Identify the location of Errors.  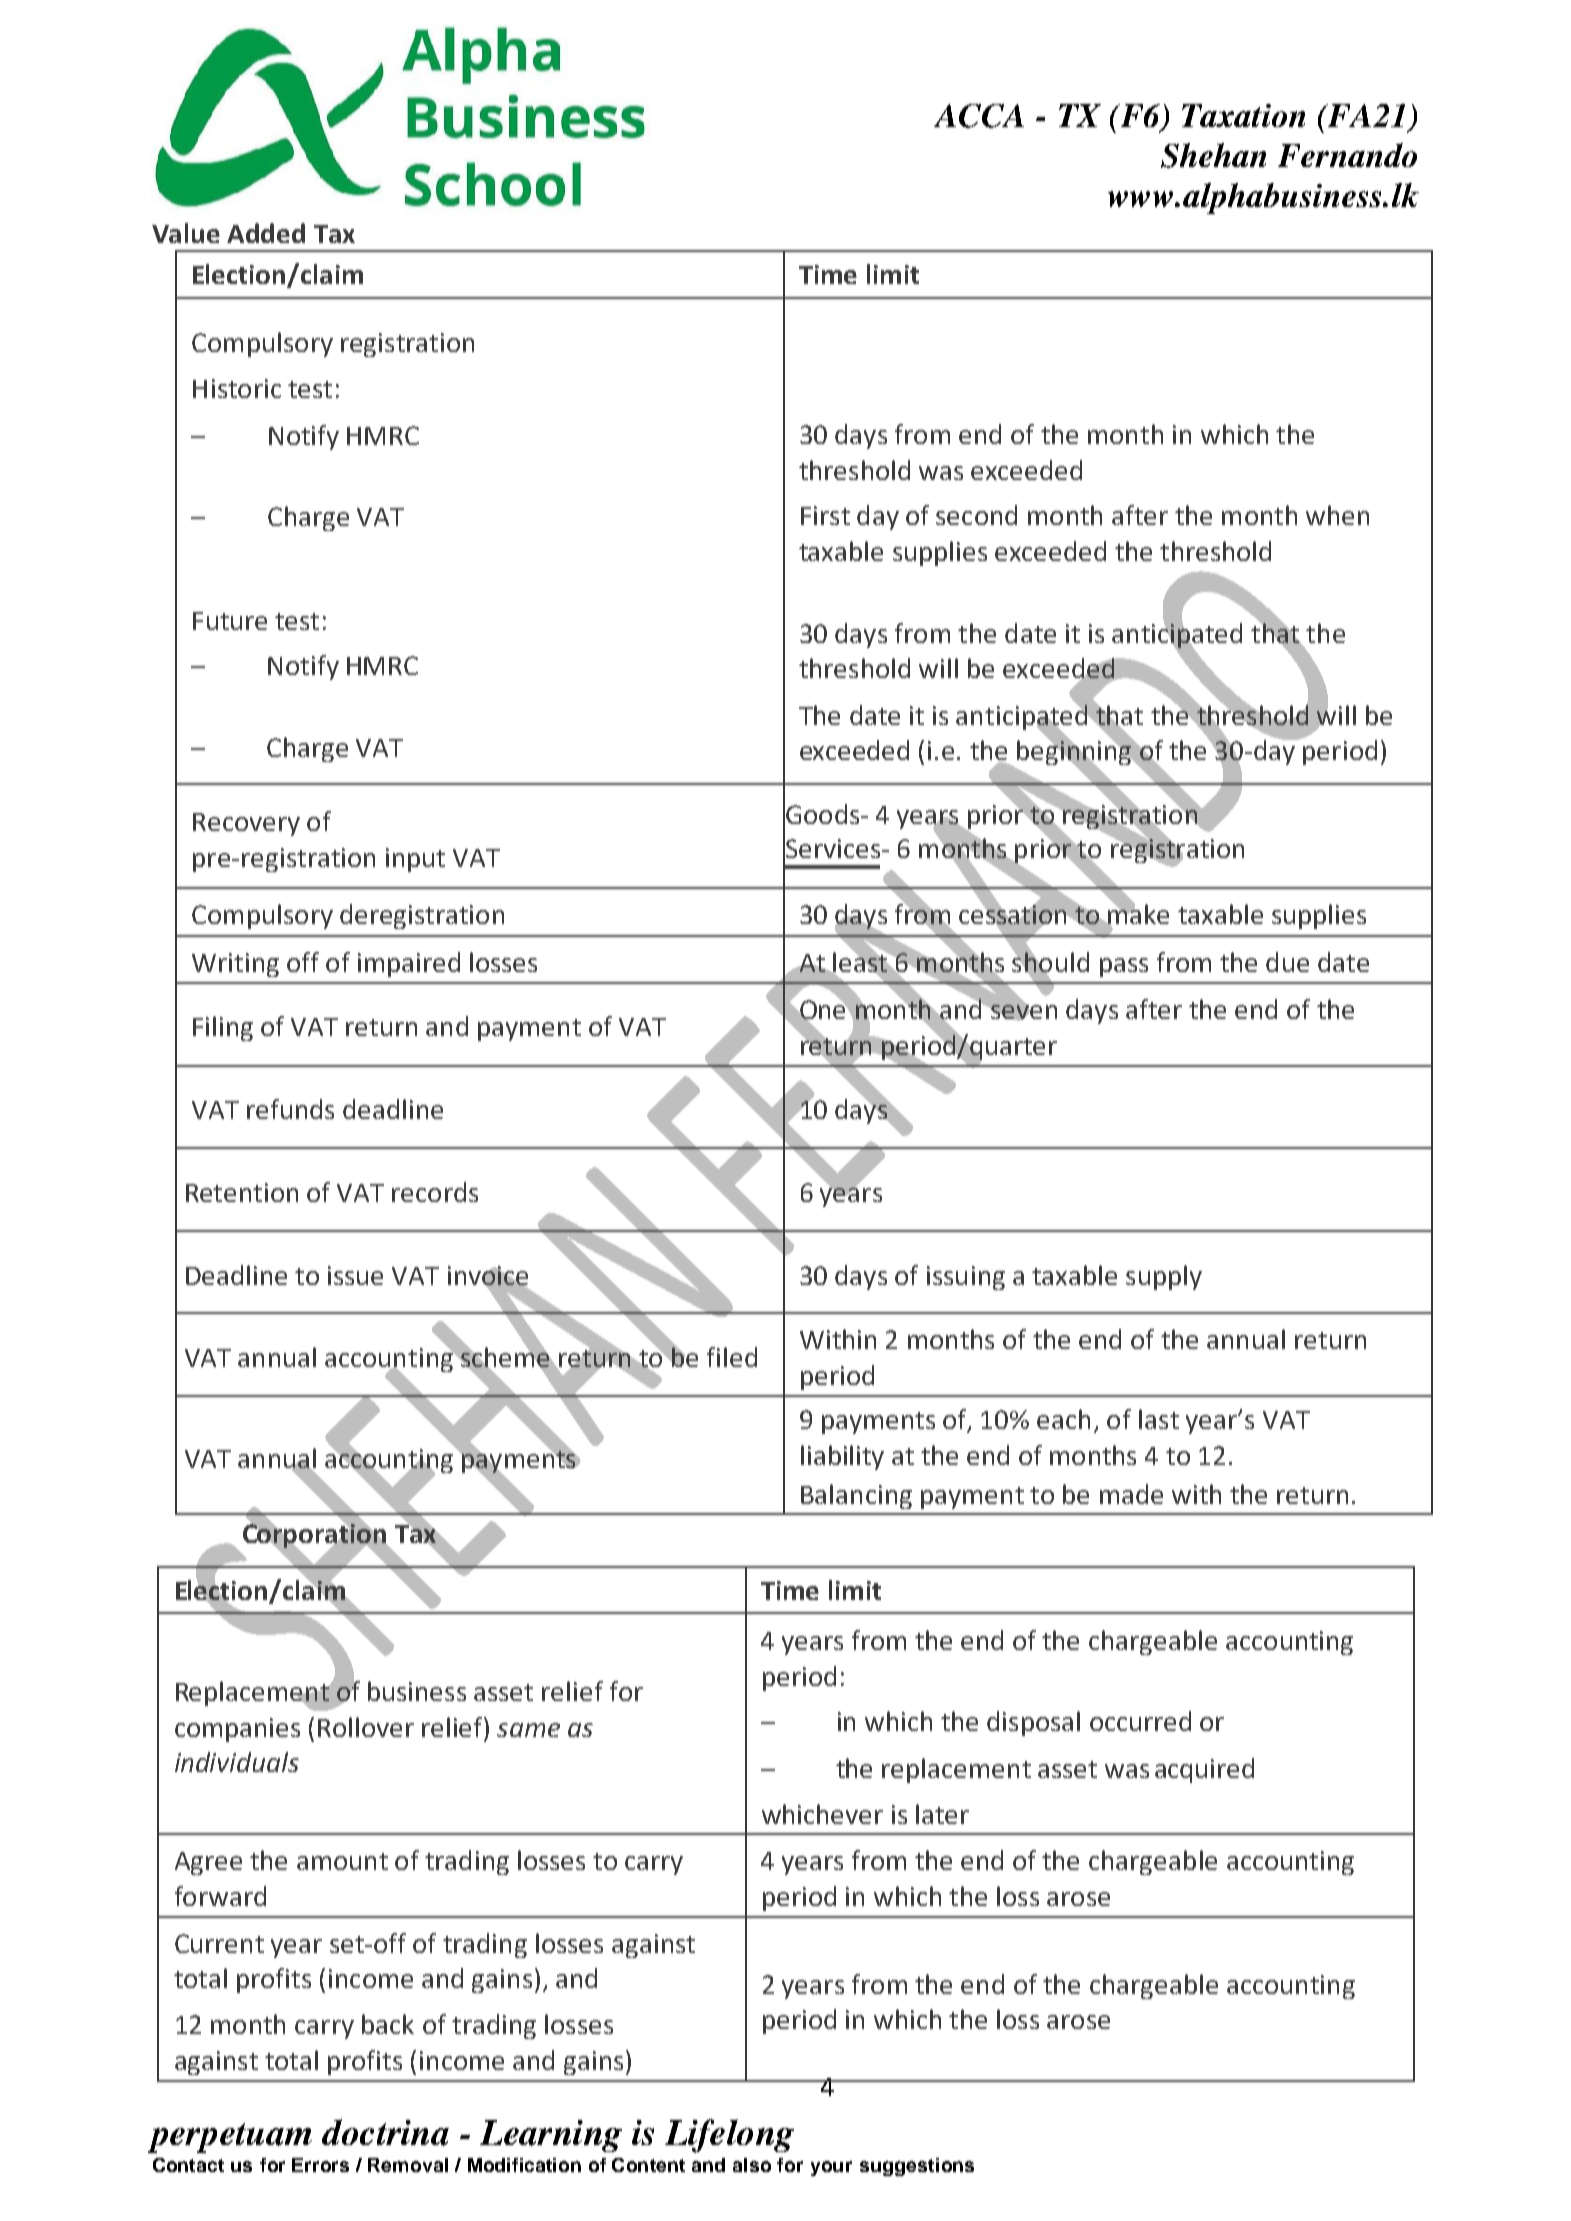
(320, 2165).
